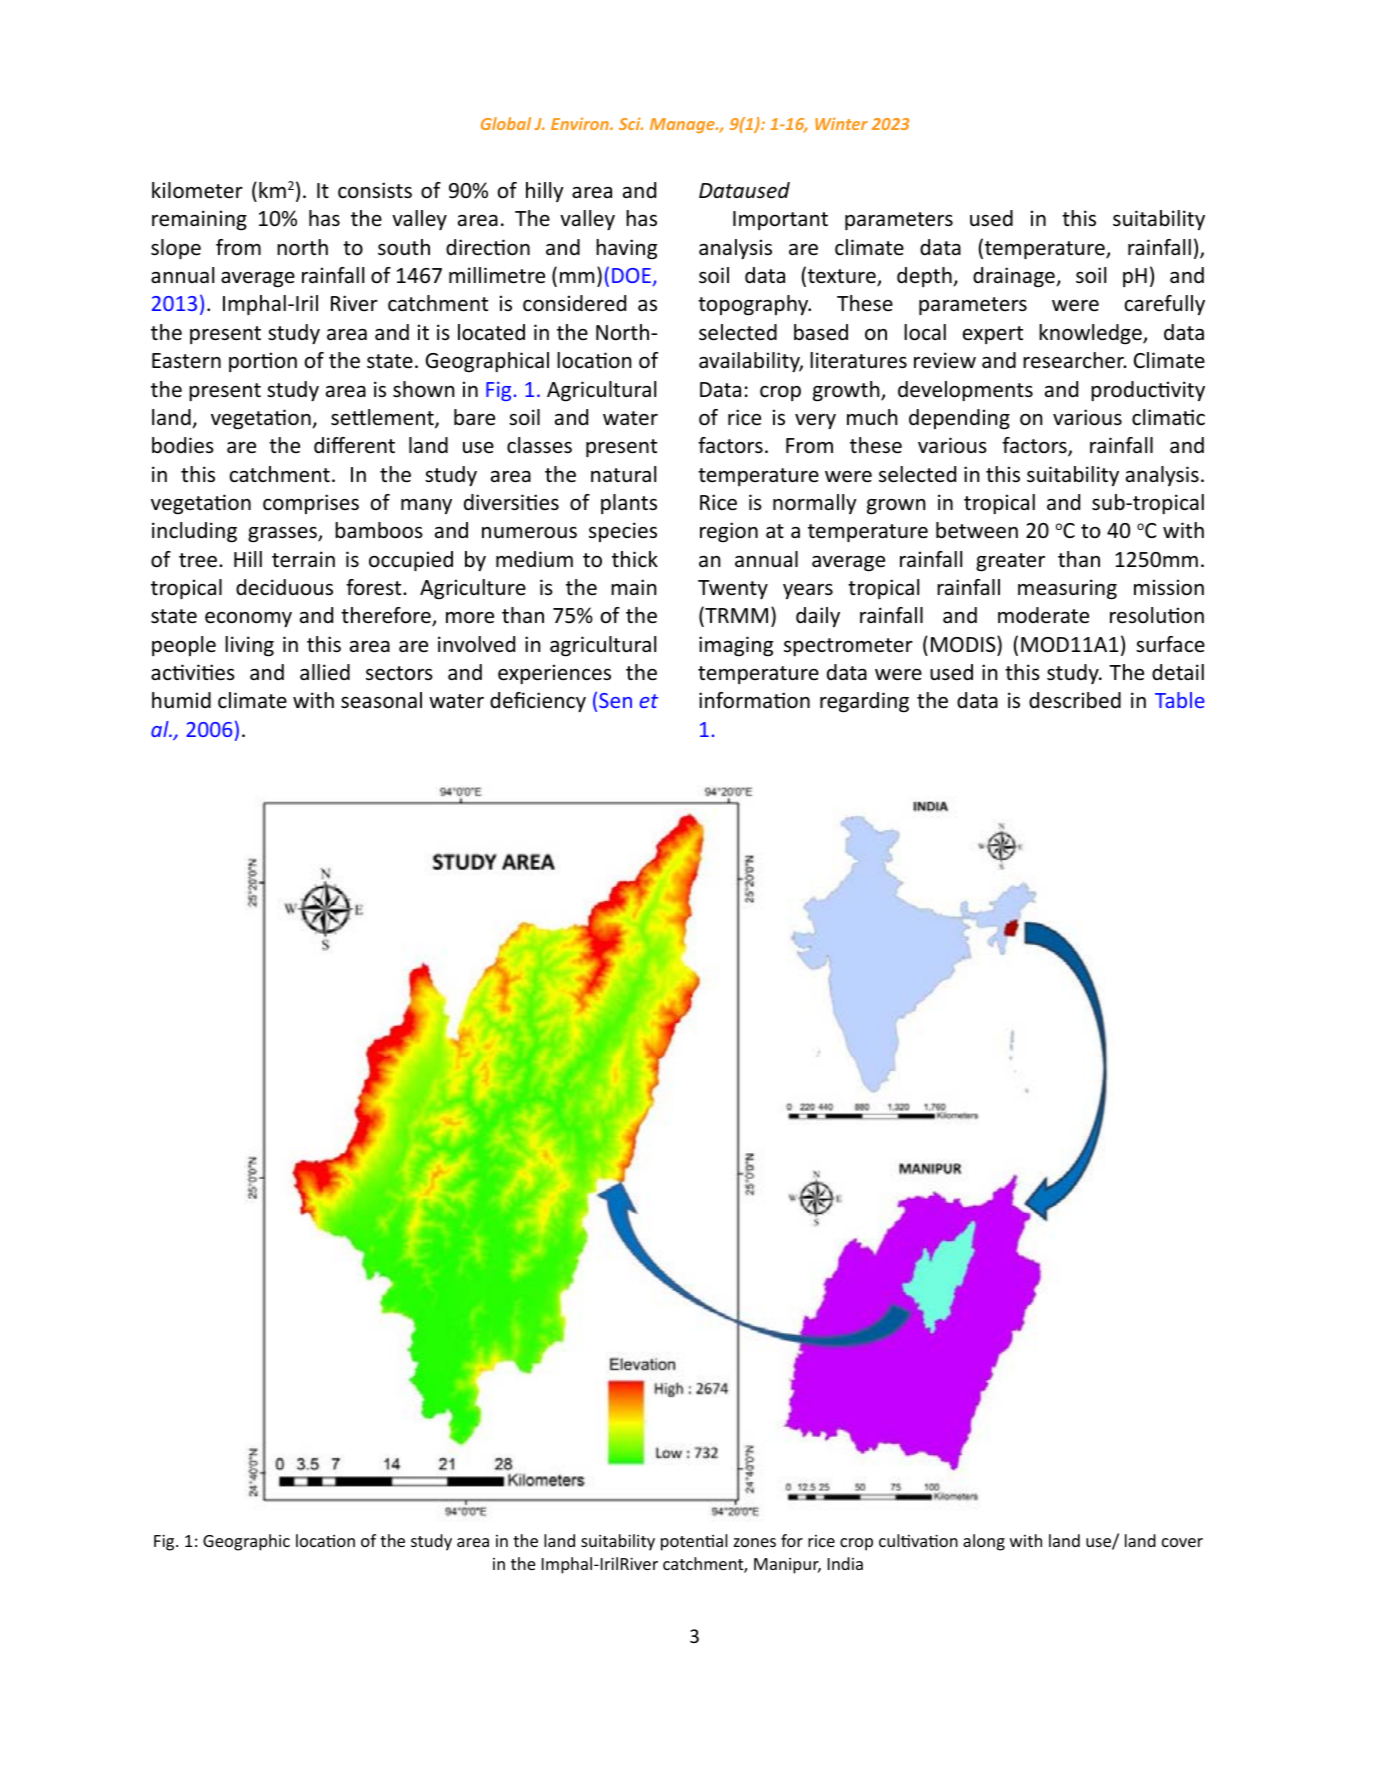 The height and width of the page is (1775, 1373). What do you see at coordinates (325, 672) in the page?
I see `allied` at bounding box center [325, 672].
